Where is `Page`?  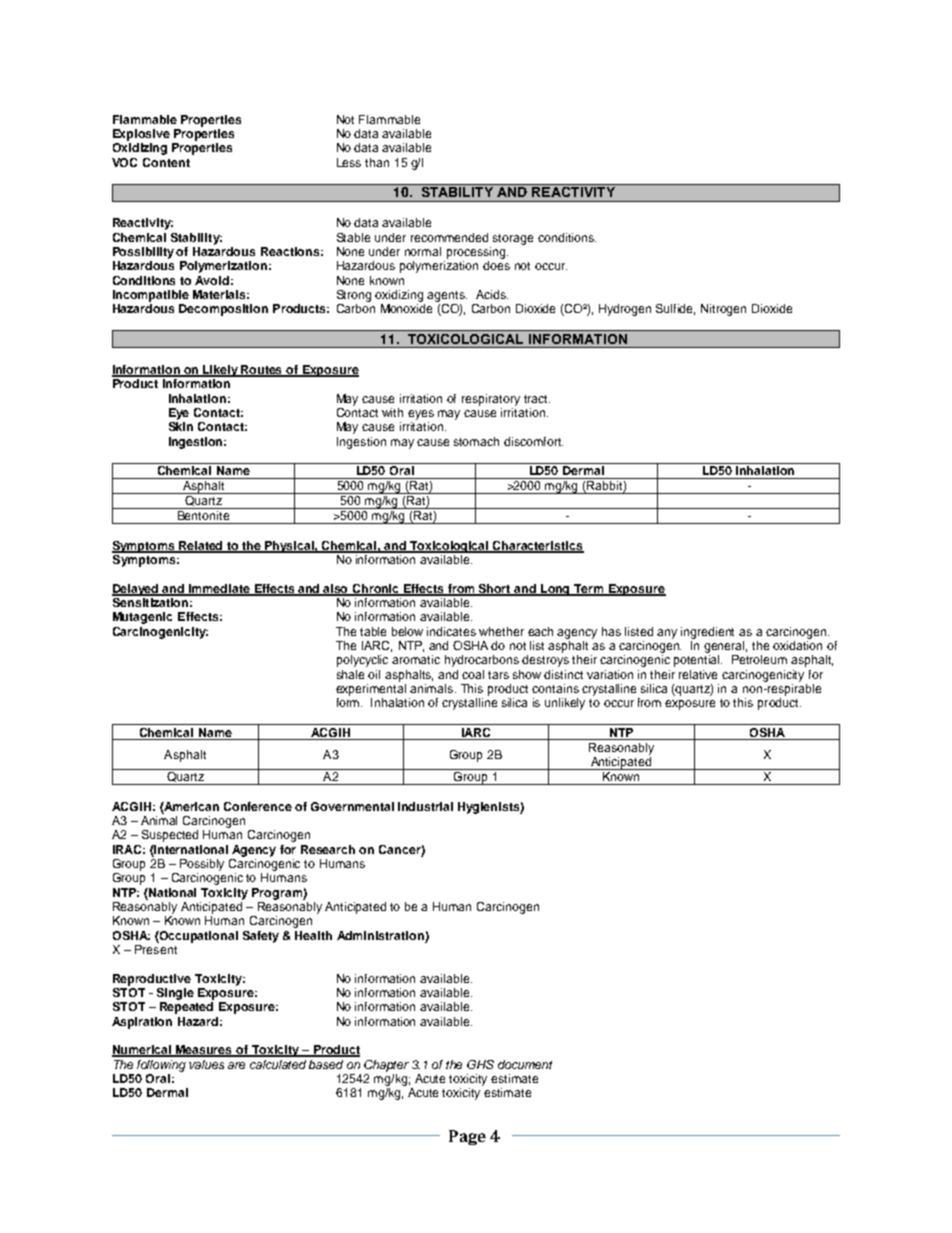 Page is located at coordinates (467, 1137).
